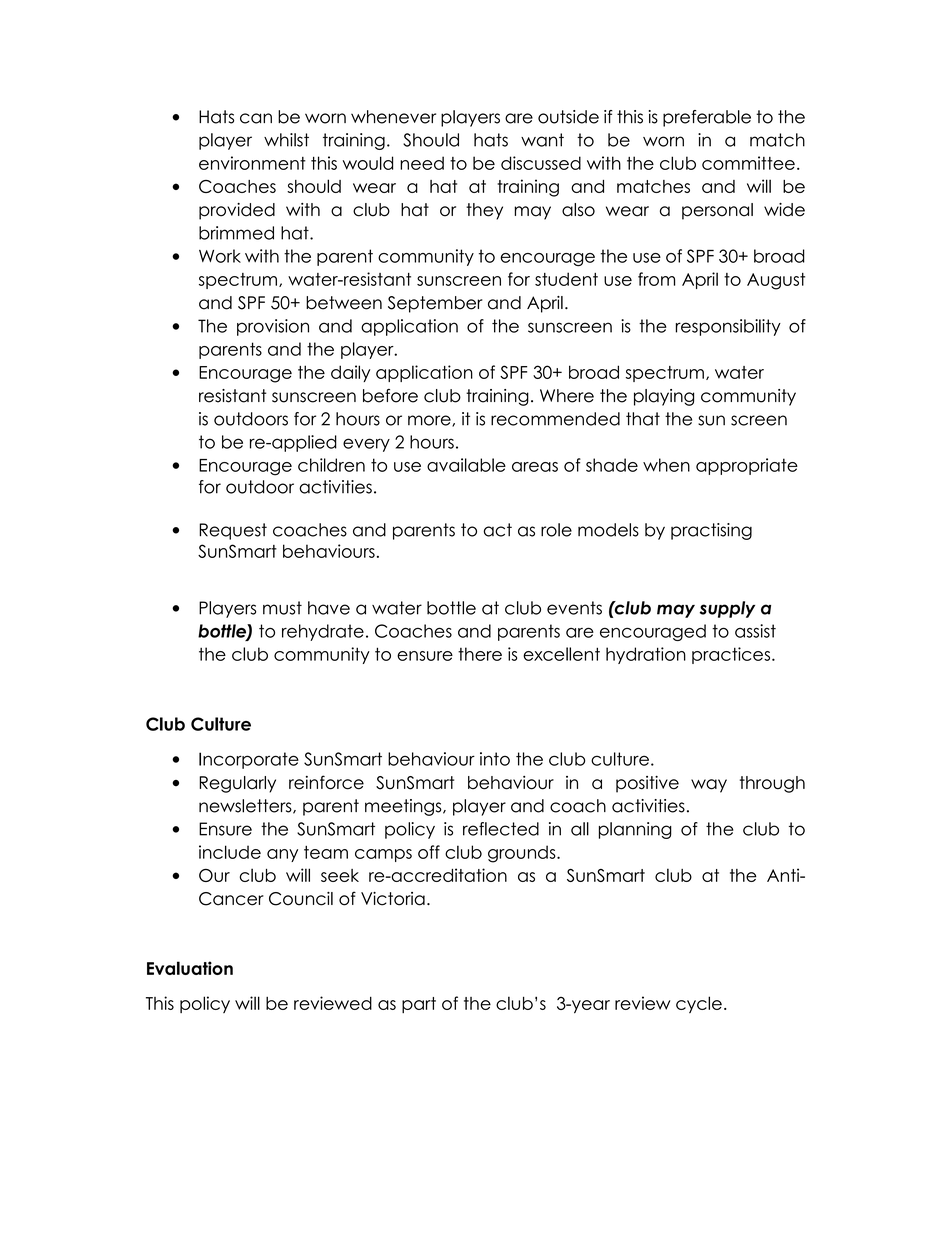 This document has height=1233, width=952. What do you see at coordinates (286, 140) in the document?
I see `whilst` at bounding box center [286, 140].
